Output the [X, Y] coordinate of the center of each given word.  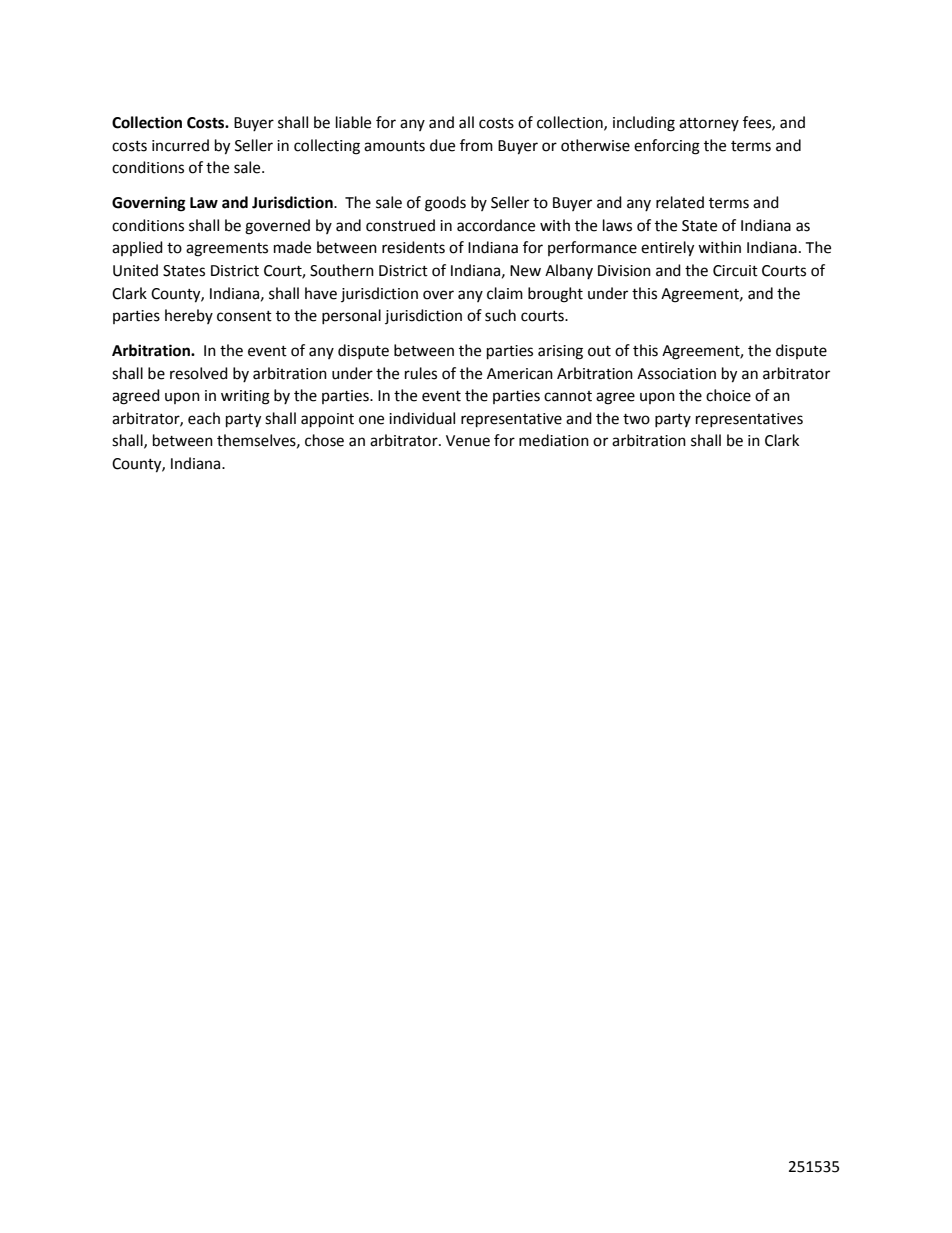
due [442, 145]
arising [560, 352]
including [644, 124]
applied [137, 248]
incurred [180, 145]
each [204, 418]
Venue [468, 441]
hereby [189, 316]
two [636, 419]
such [500, 315]
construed [400, 225]
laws [617, 225]
